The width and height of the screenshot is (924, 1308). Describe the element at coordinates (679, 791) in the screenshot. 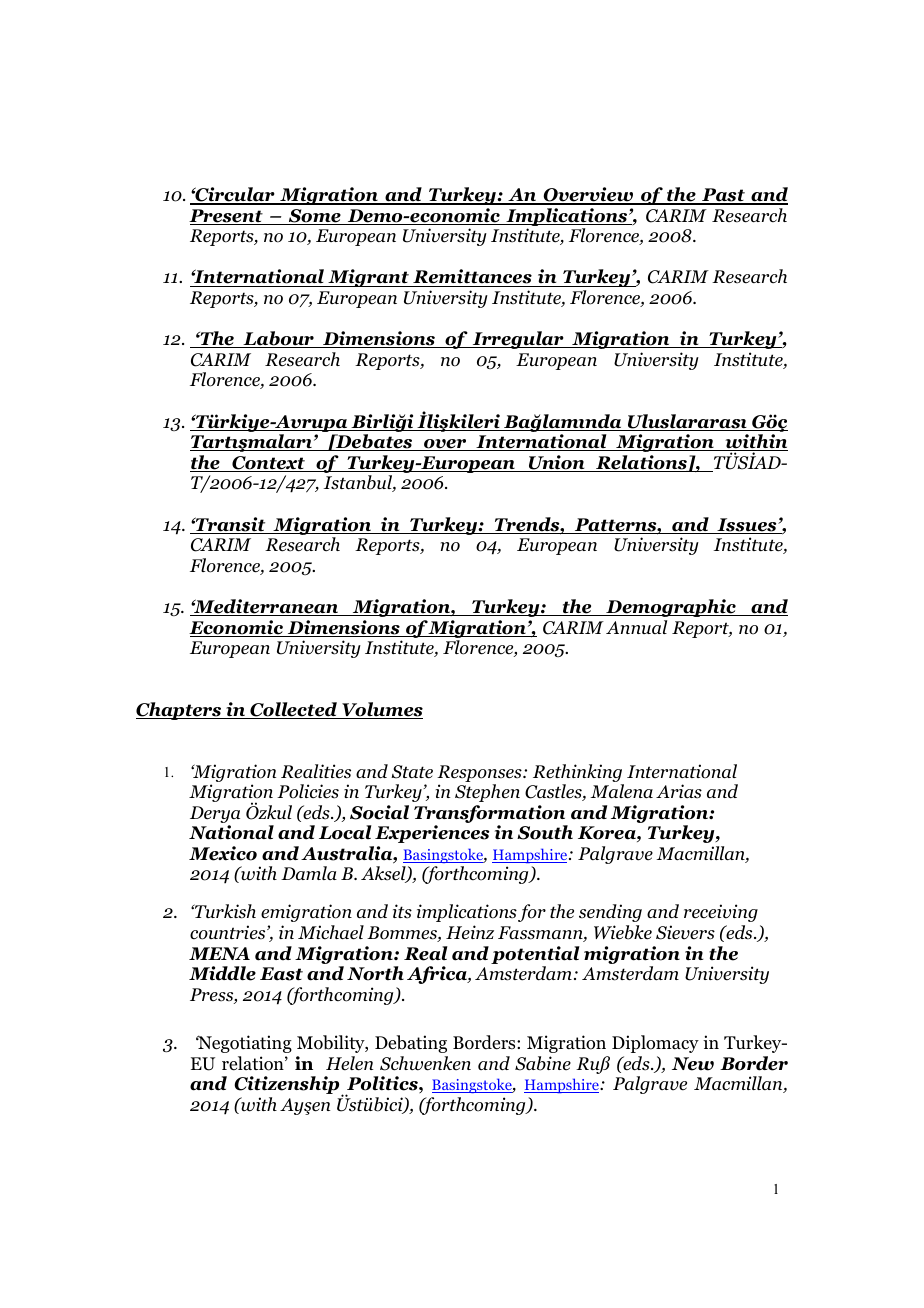

I see `Arias` at that location.
